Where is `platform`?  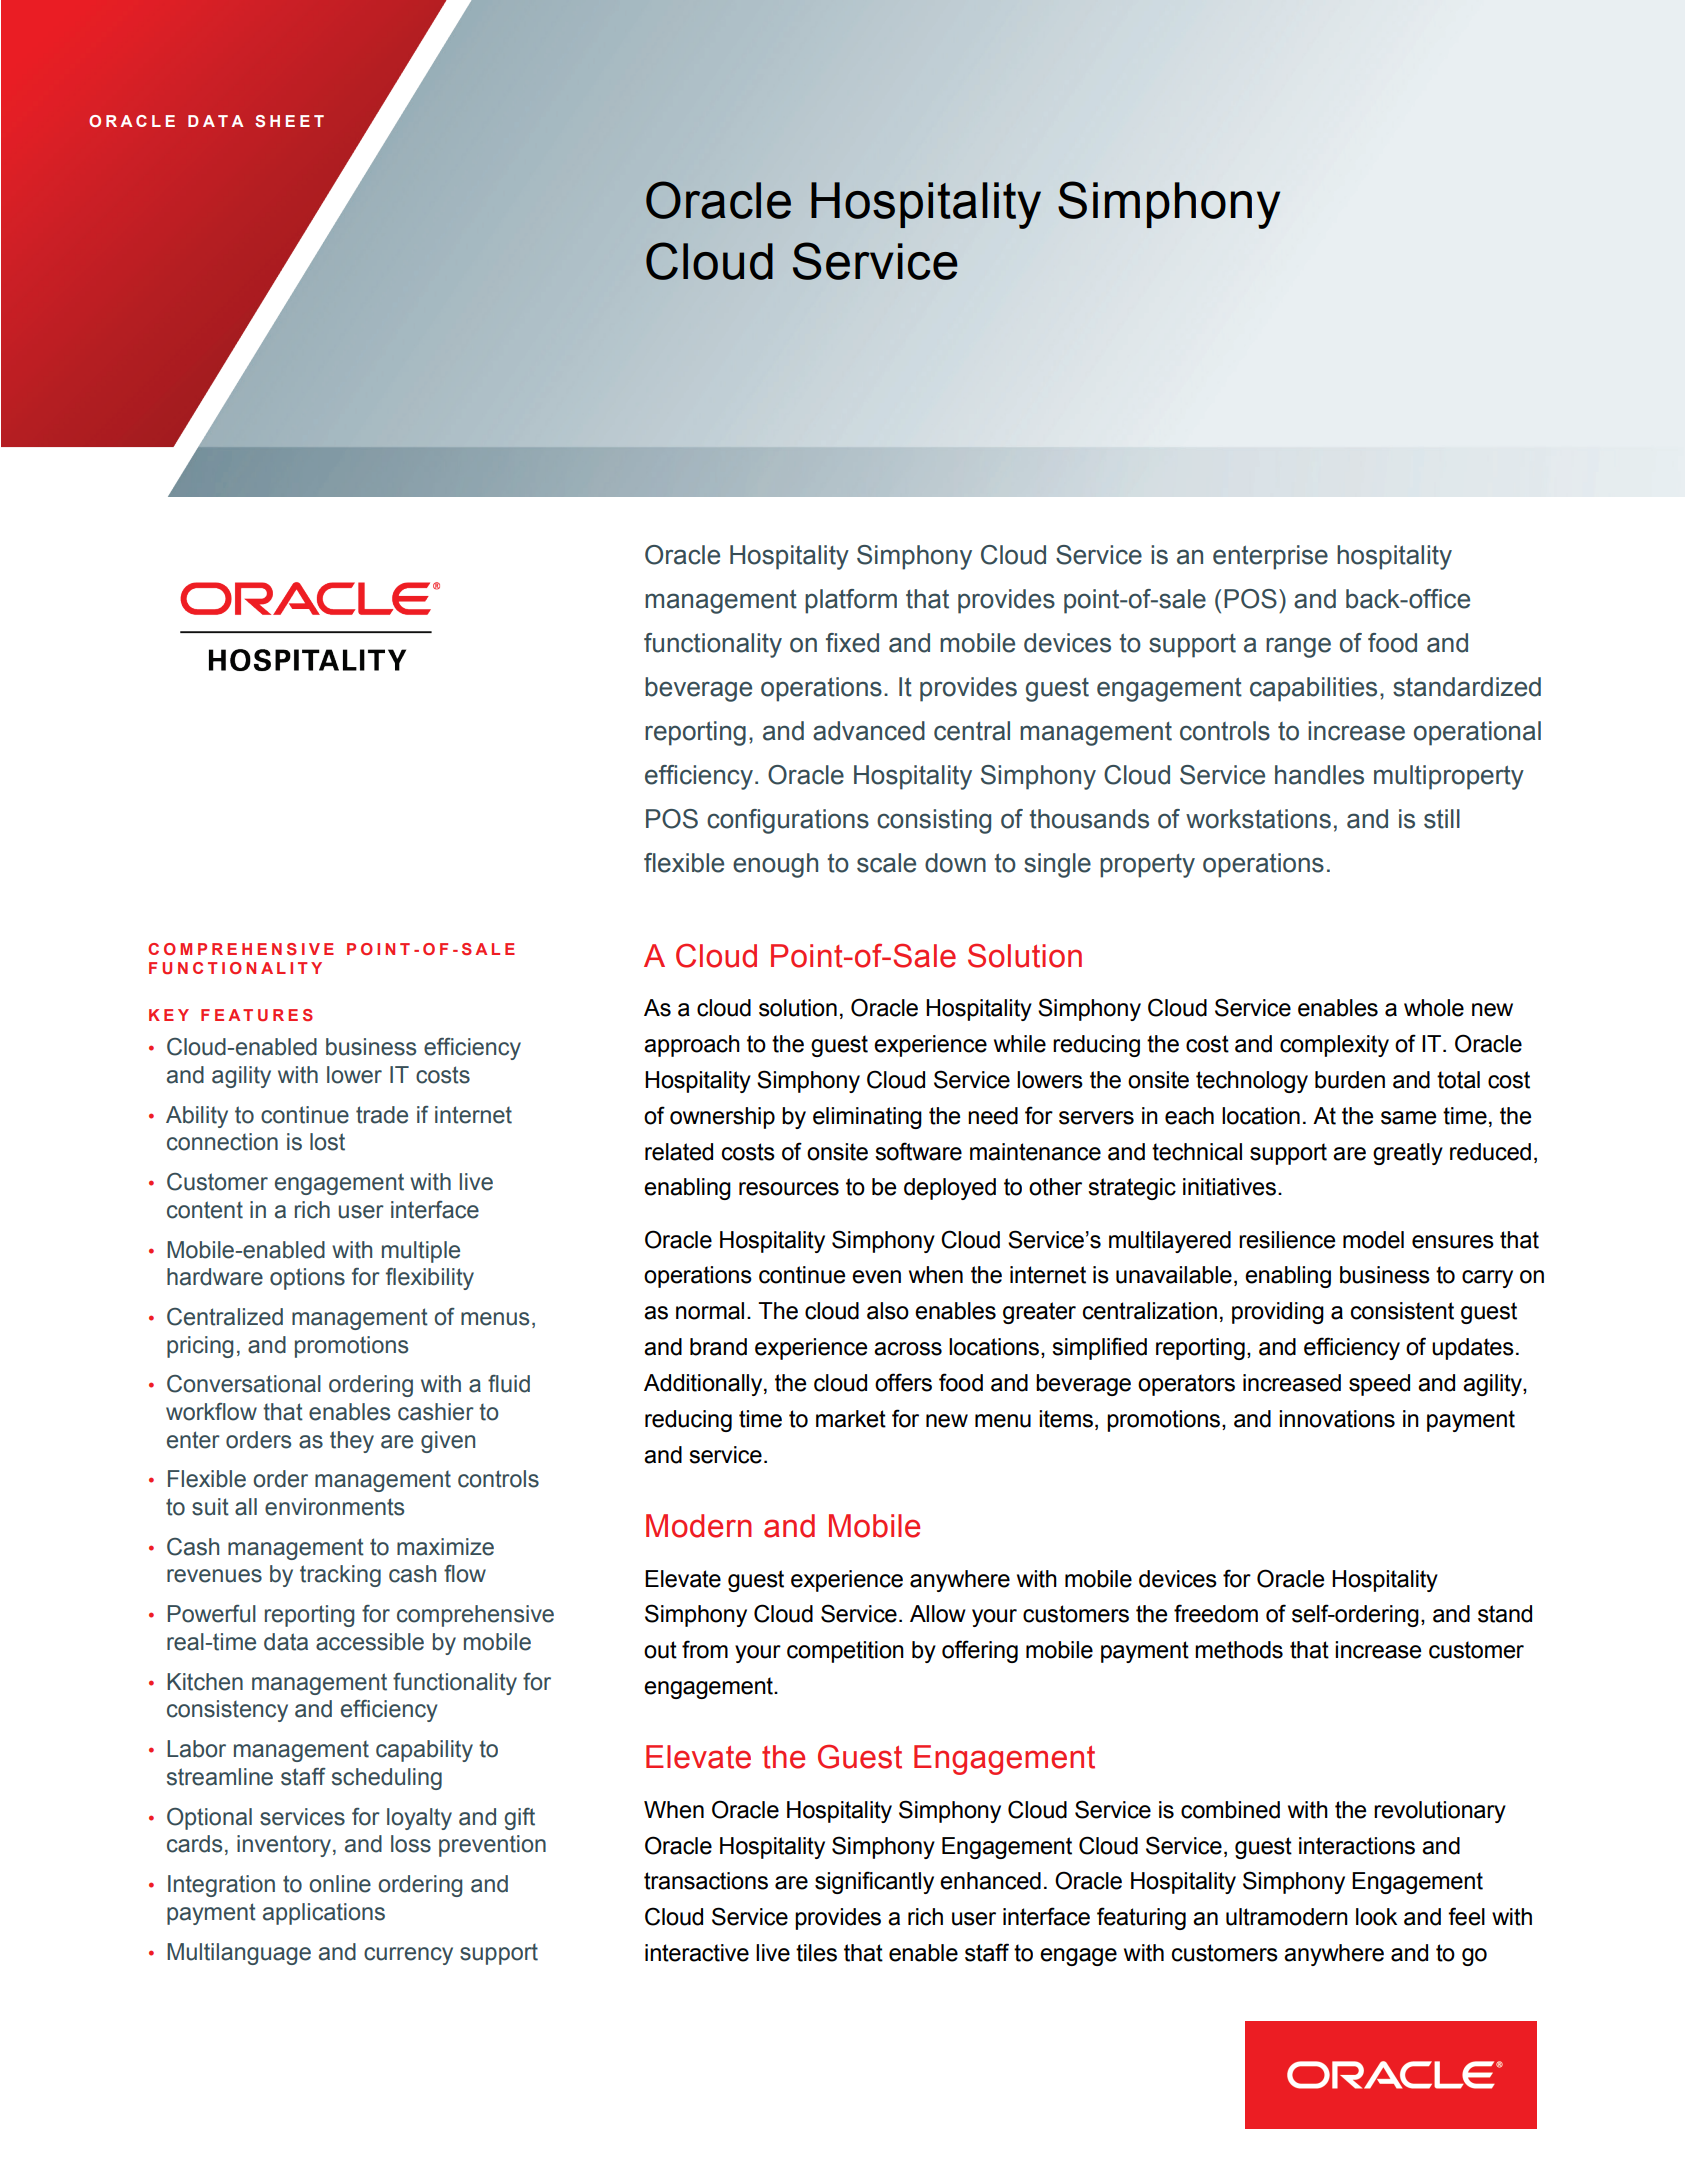 platform is located at coordinates (851, 601).
